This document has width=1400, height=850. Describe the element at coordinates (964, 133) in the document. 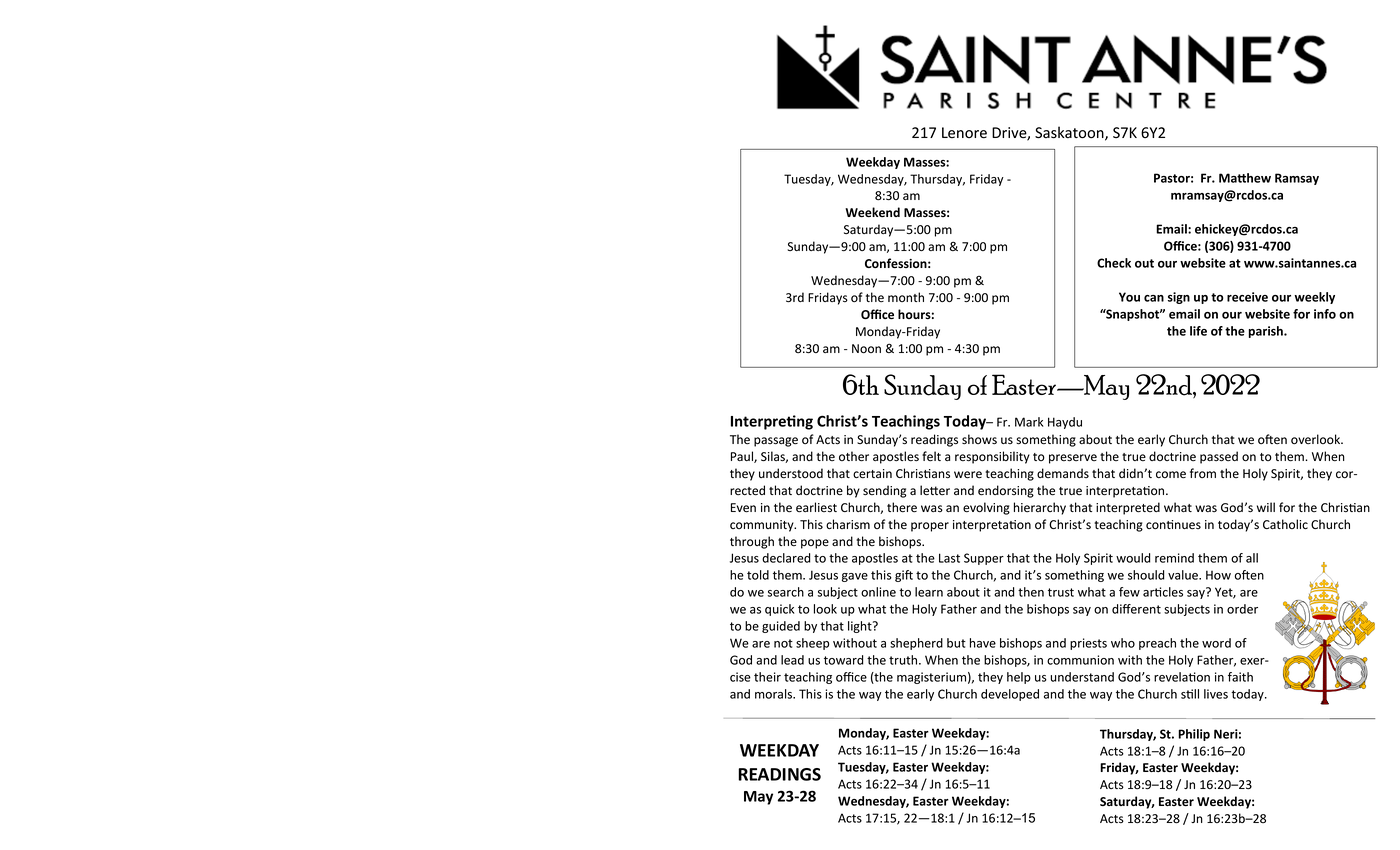

I see `Lenore` at that location.
